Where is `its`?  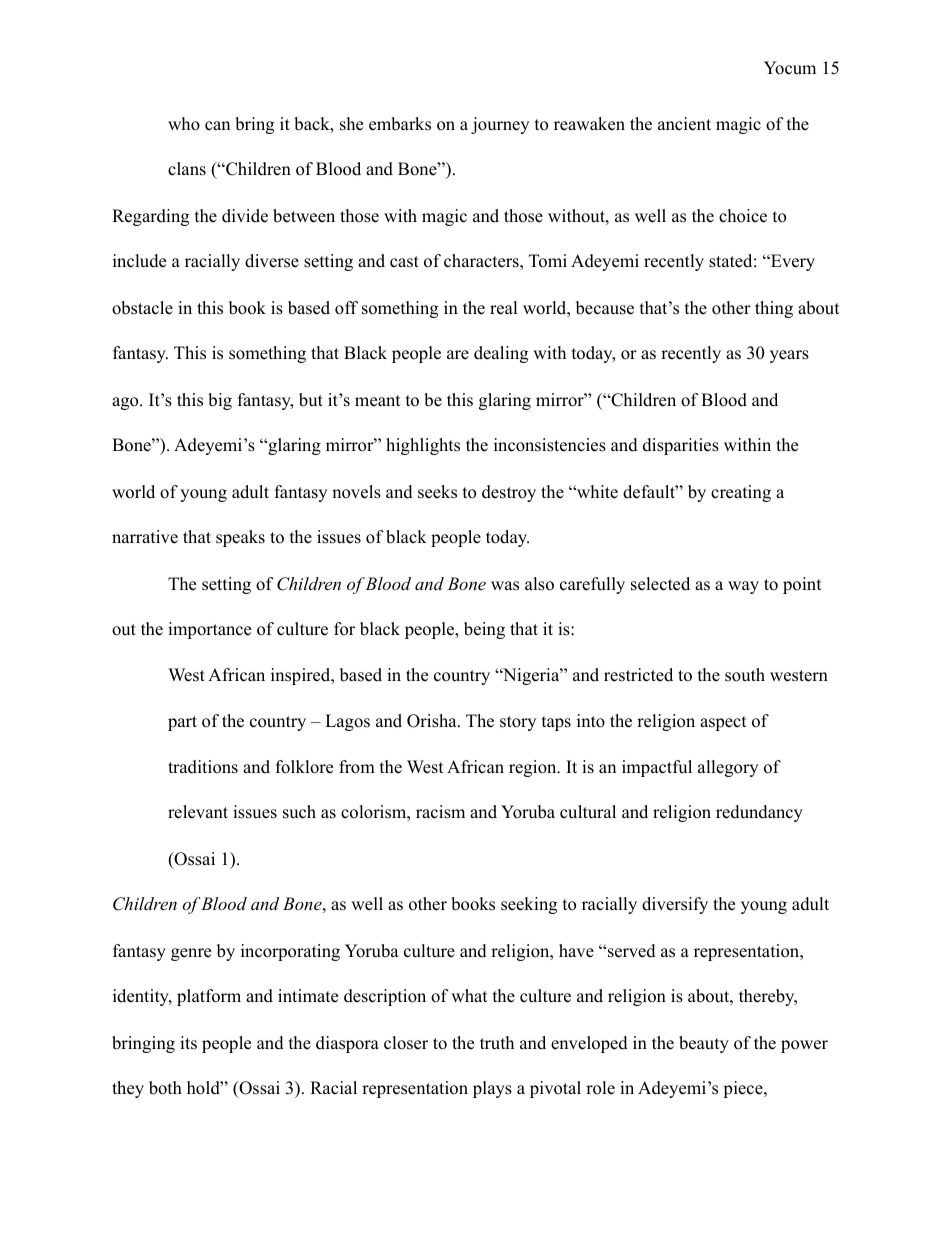
its is located at coordinates (188, 1043).
